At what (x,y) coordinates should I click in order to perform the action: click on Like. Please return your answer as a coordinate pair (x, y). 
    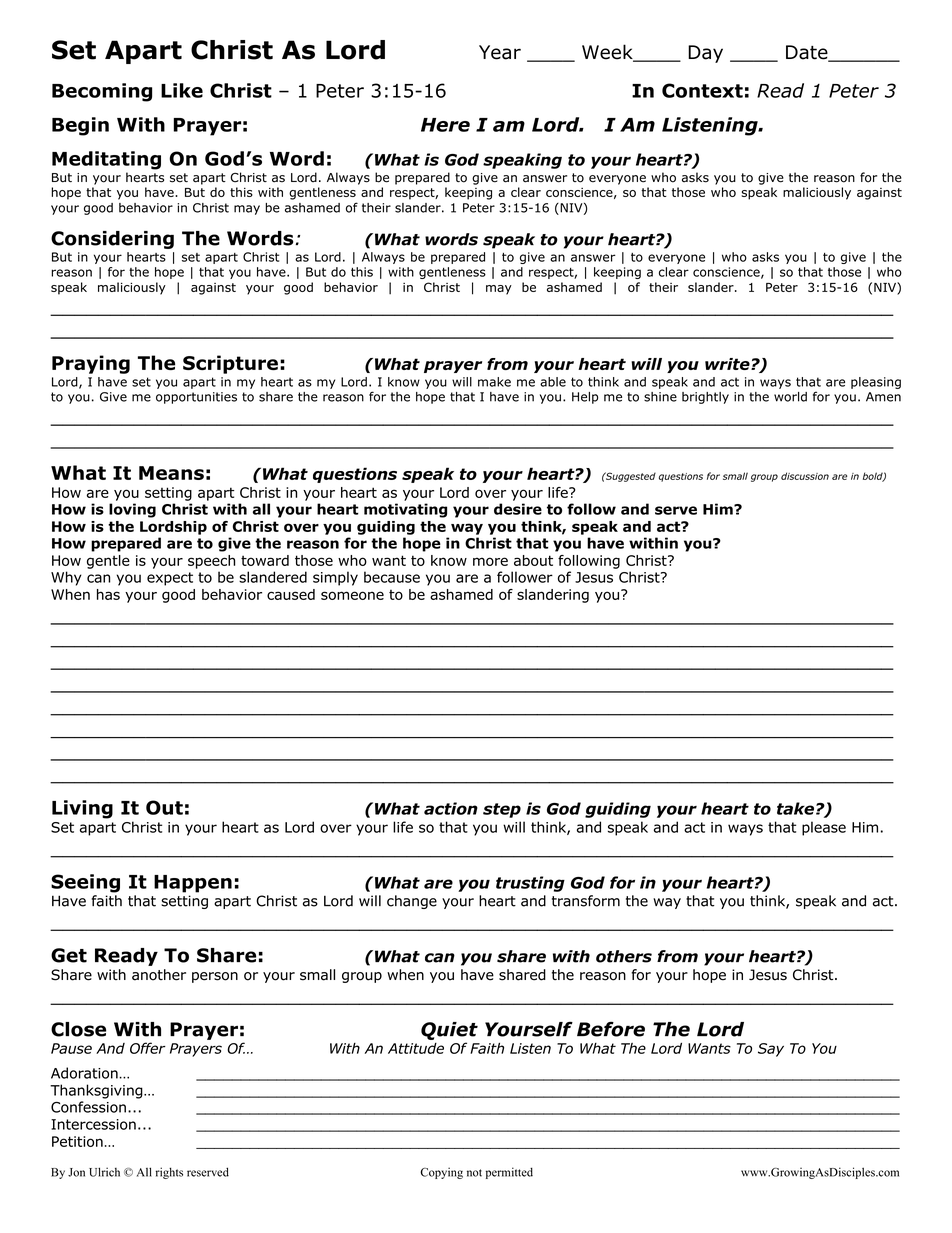
    Looking at the image, I should click on (182, 90).
